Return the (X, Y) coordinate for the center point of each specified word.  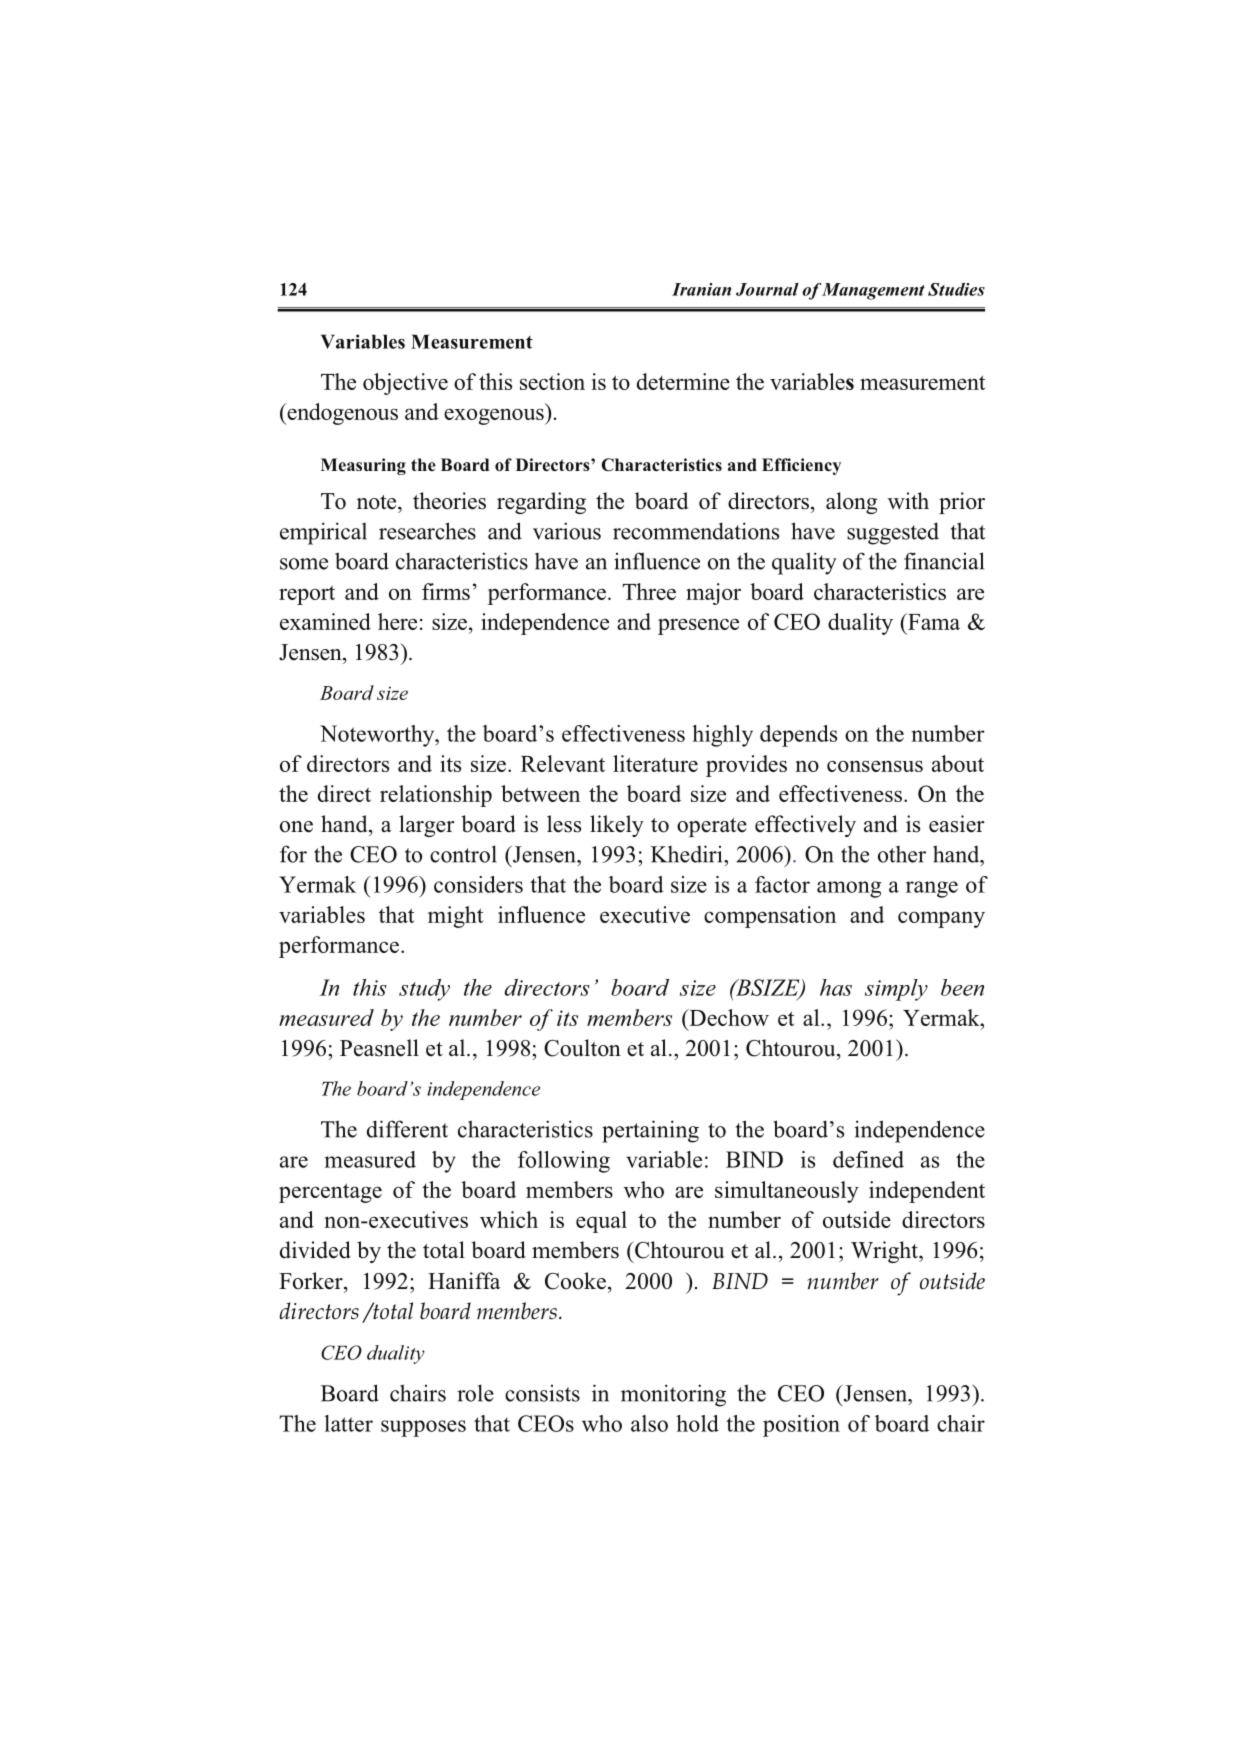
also (649, 1423)
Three (649, 591)
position (801, 1426)
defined (868, 1159)
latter (348, 1423)
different (407, 1129)
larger (427, 826)
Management (873, 291)
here (397, 621)
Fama (933, 621)
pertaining (650, 1131)
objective (405, 384)
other (902, 854)
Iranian (701, 289)
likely (617, 826)
